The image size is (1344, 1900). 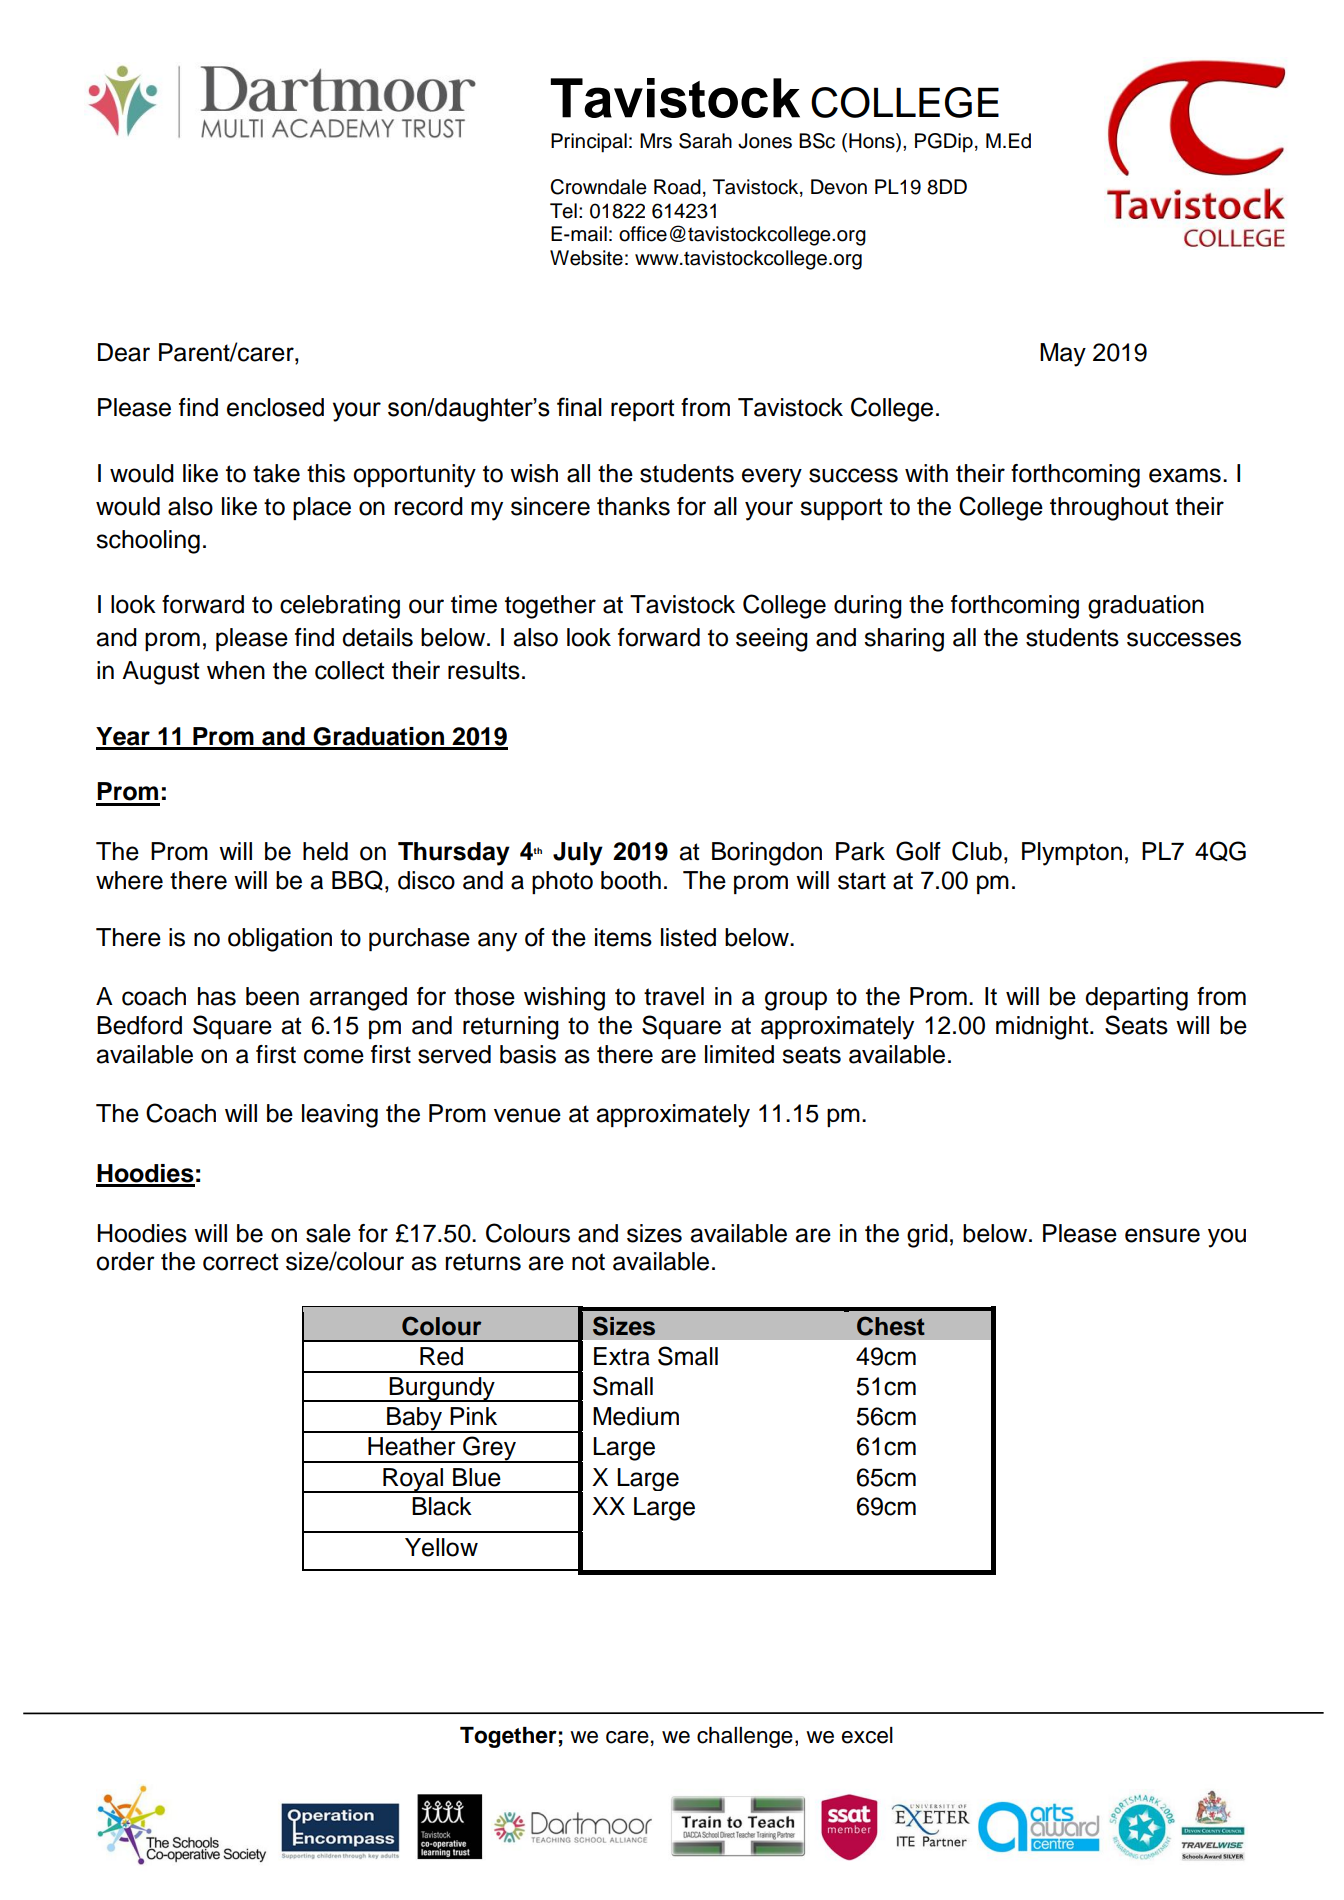 I want to click on Hons, so click(x=873, y=142).
